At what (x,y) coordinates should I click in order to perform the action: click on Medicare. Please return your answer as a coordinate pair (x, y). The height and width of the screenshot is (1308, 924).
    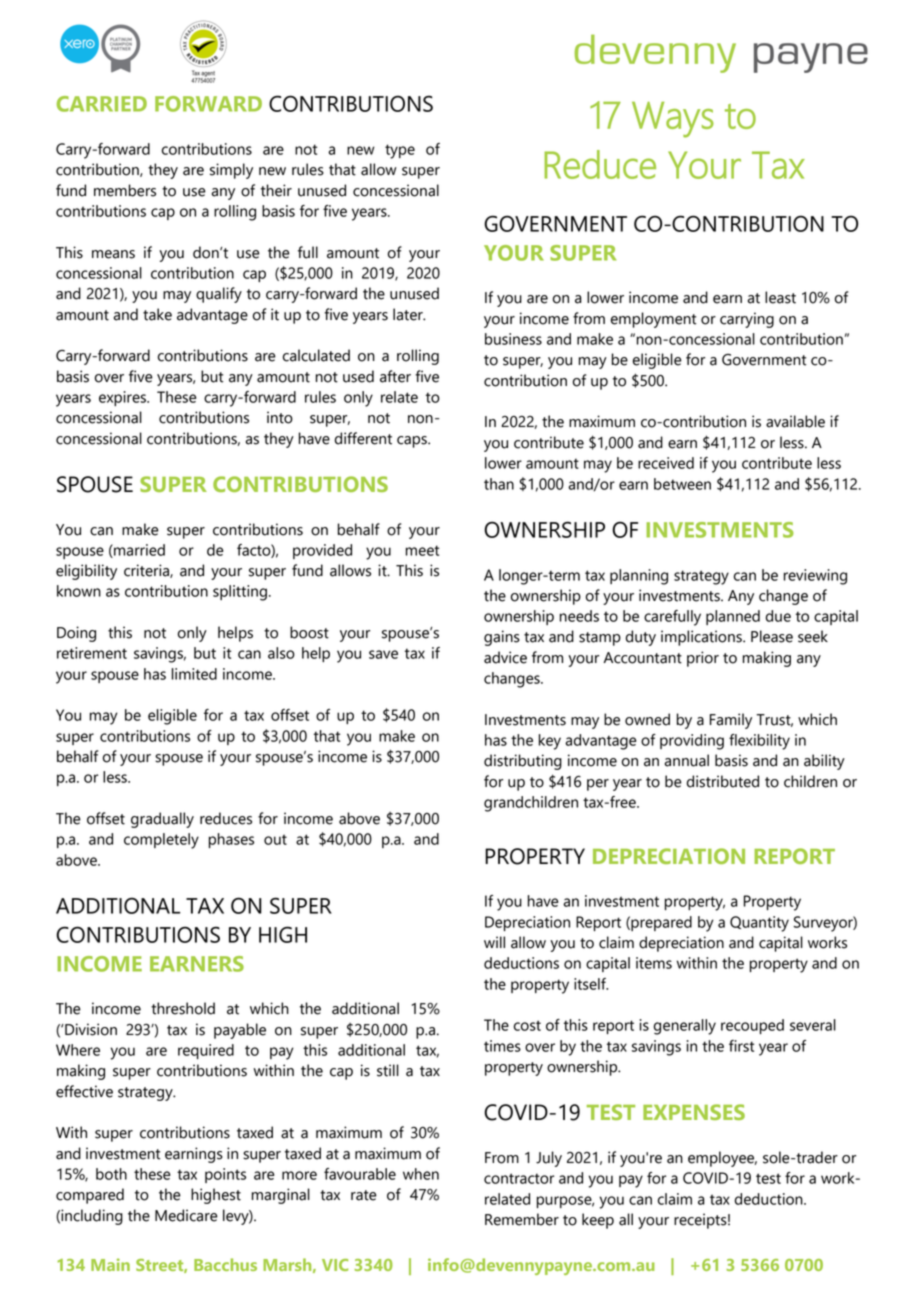
    Looking at the image, I should click on (186, 1215).
